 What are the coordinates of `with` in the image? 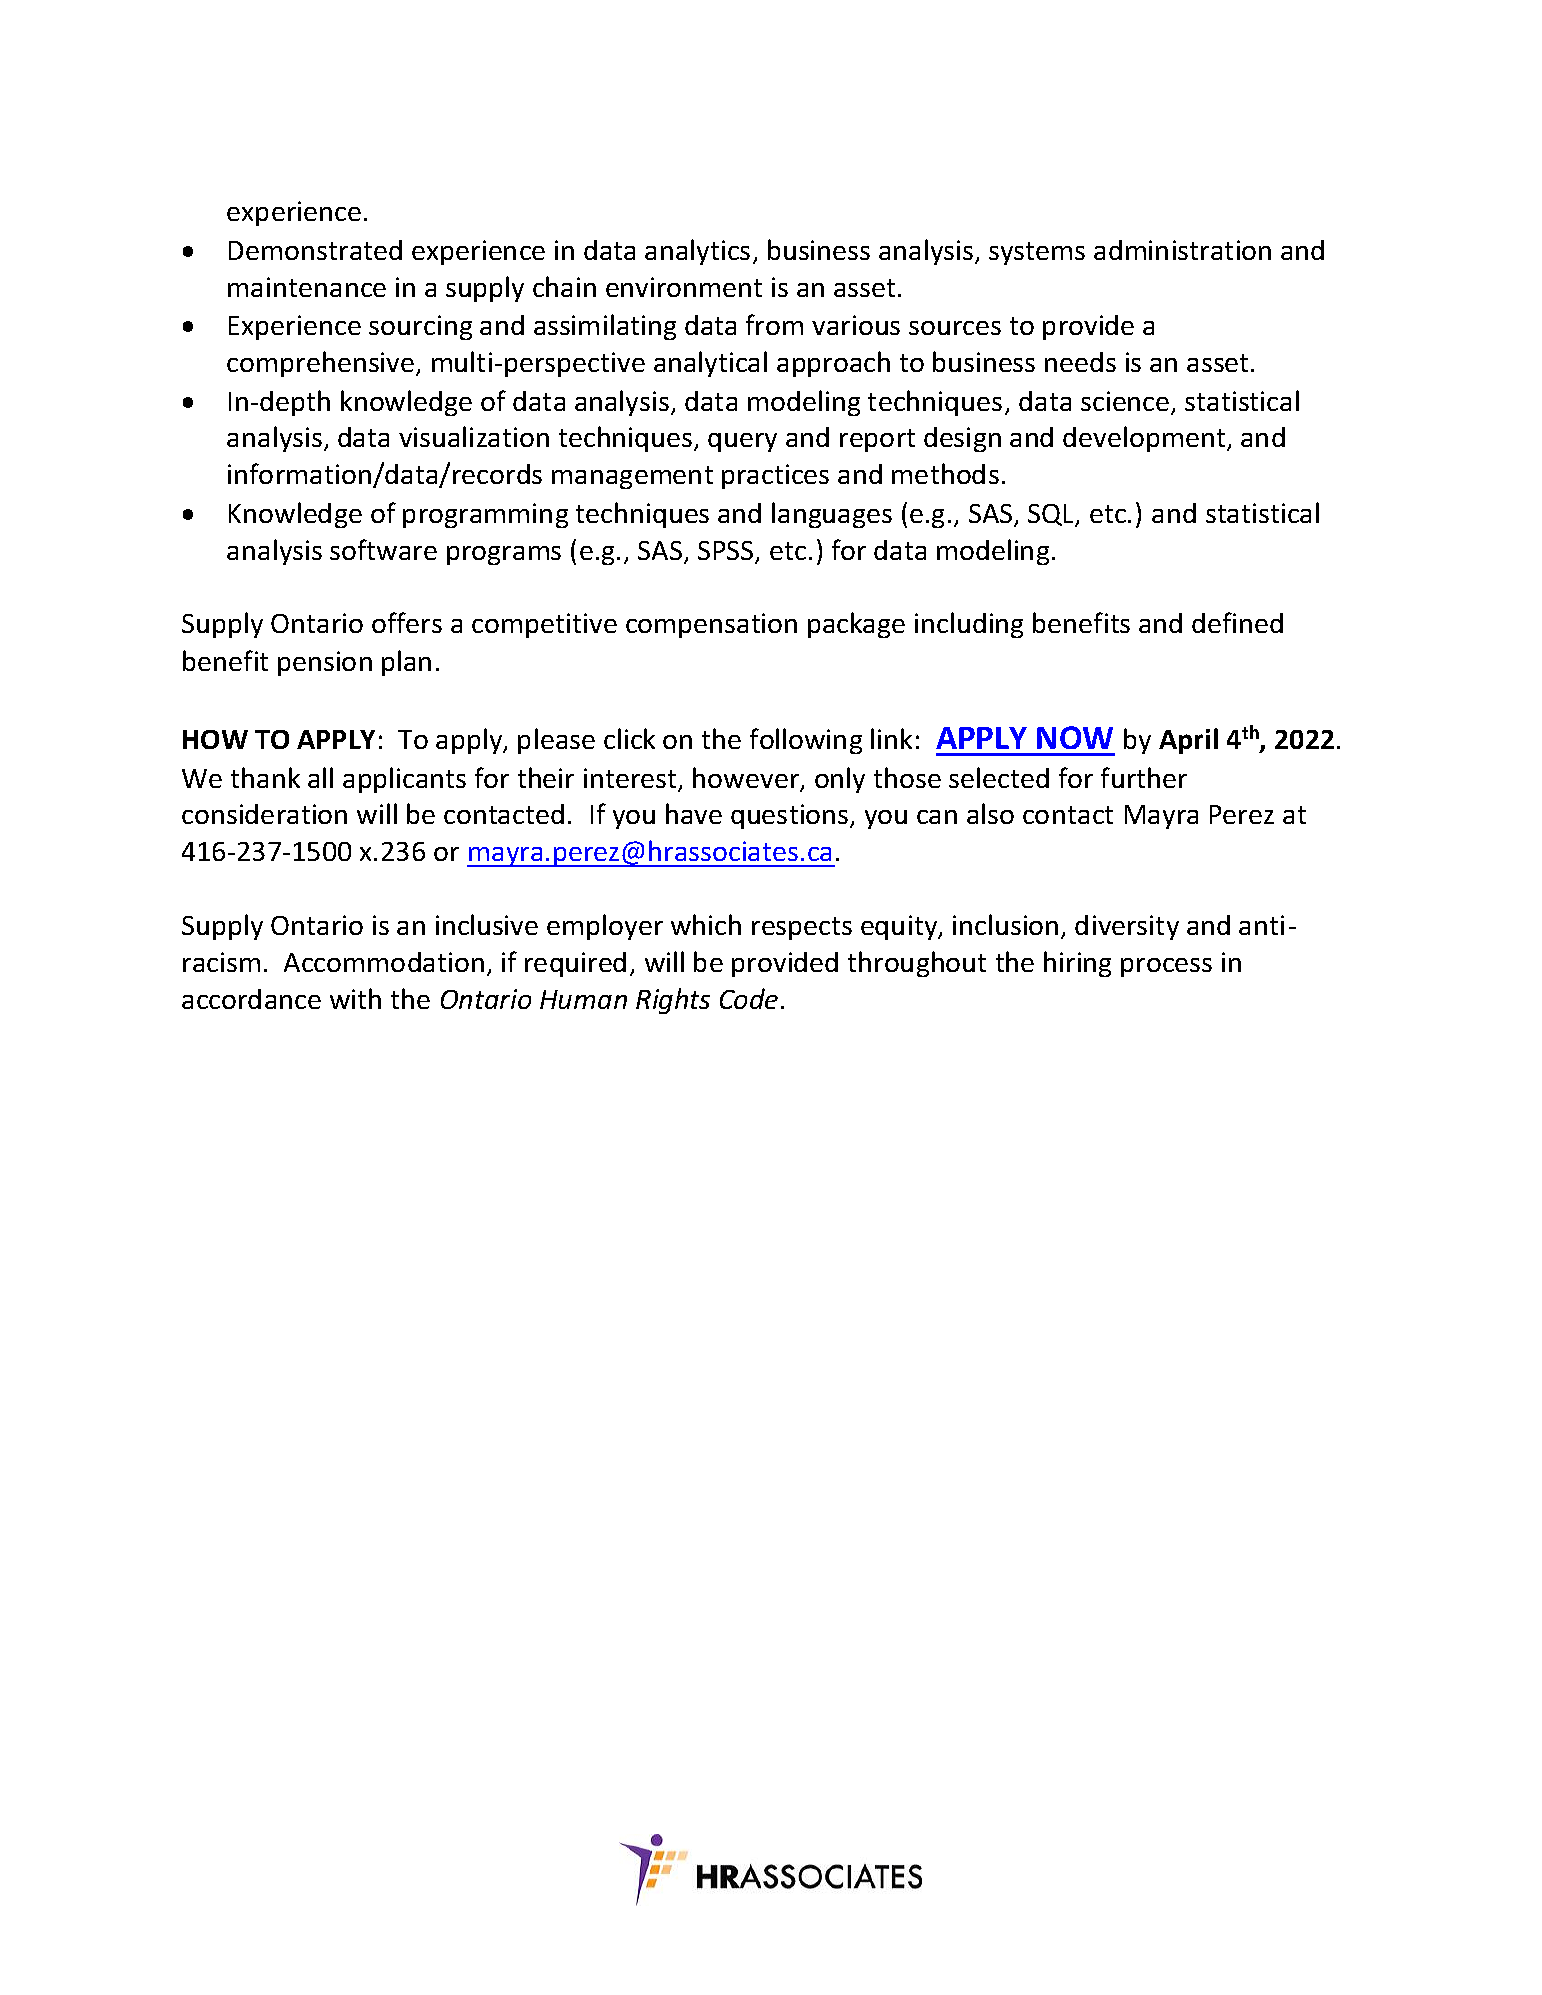 It's located at (355, 998).
